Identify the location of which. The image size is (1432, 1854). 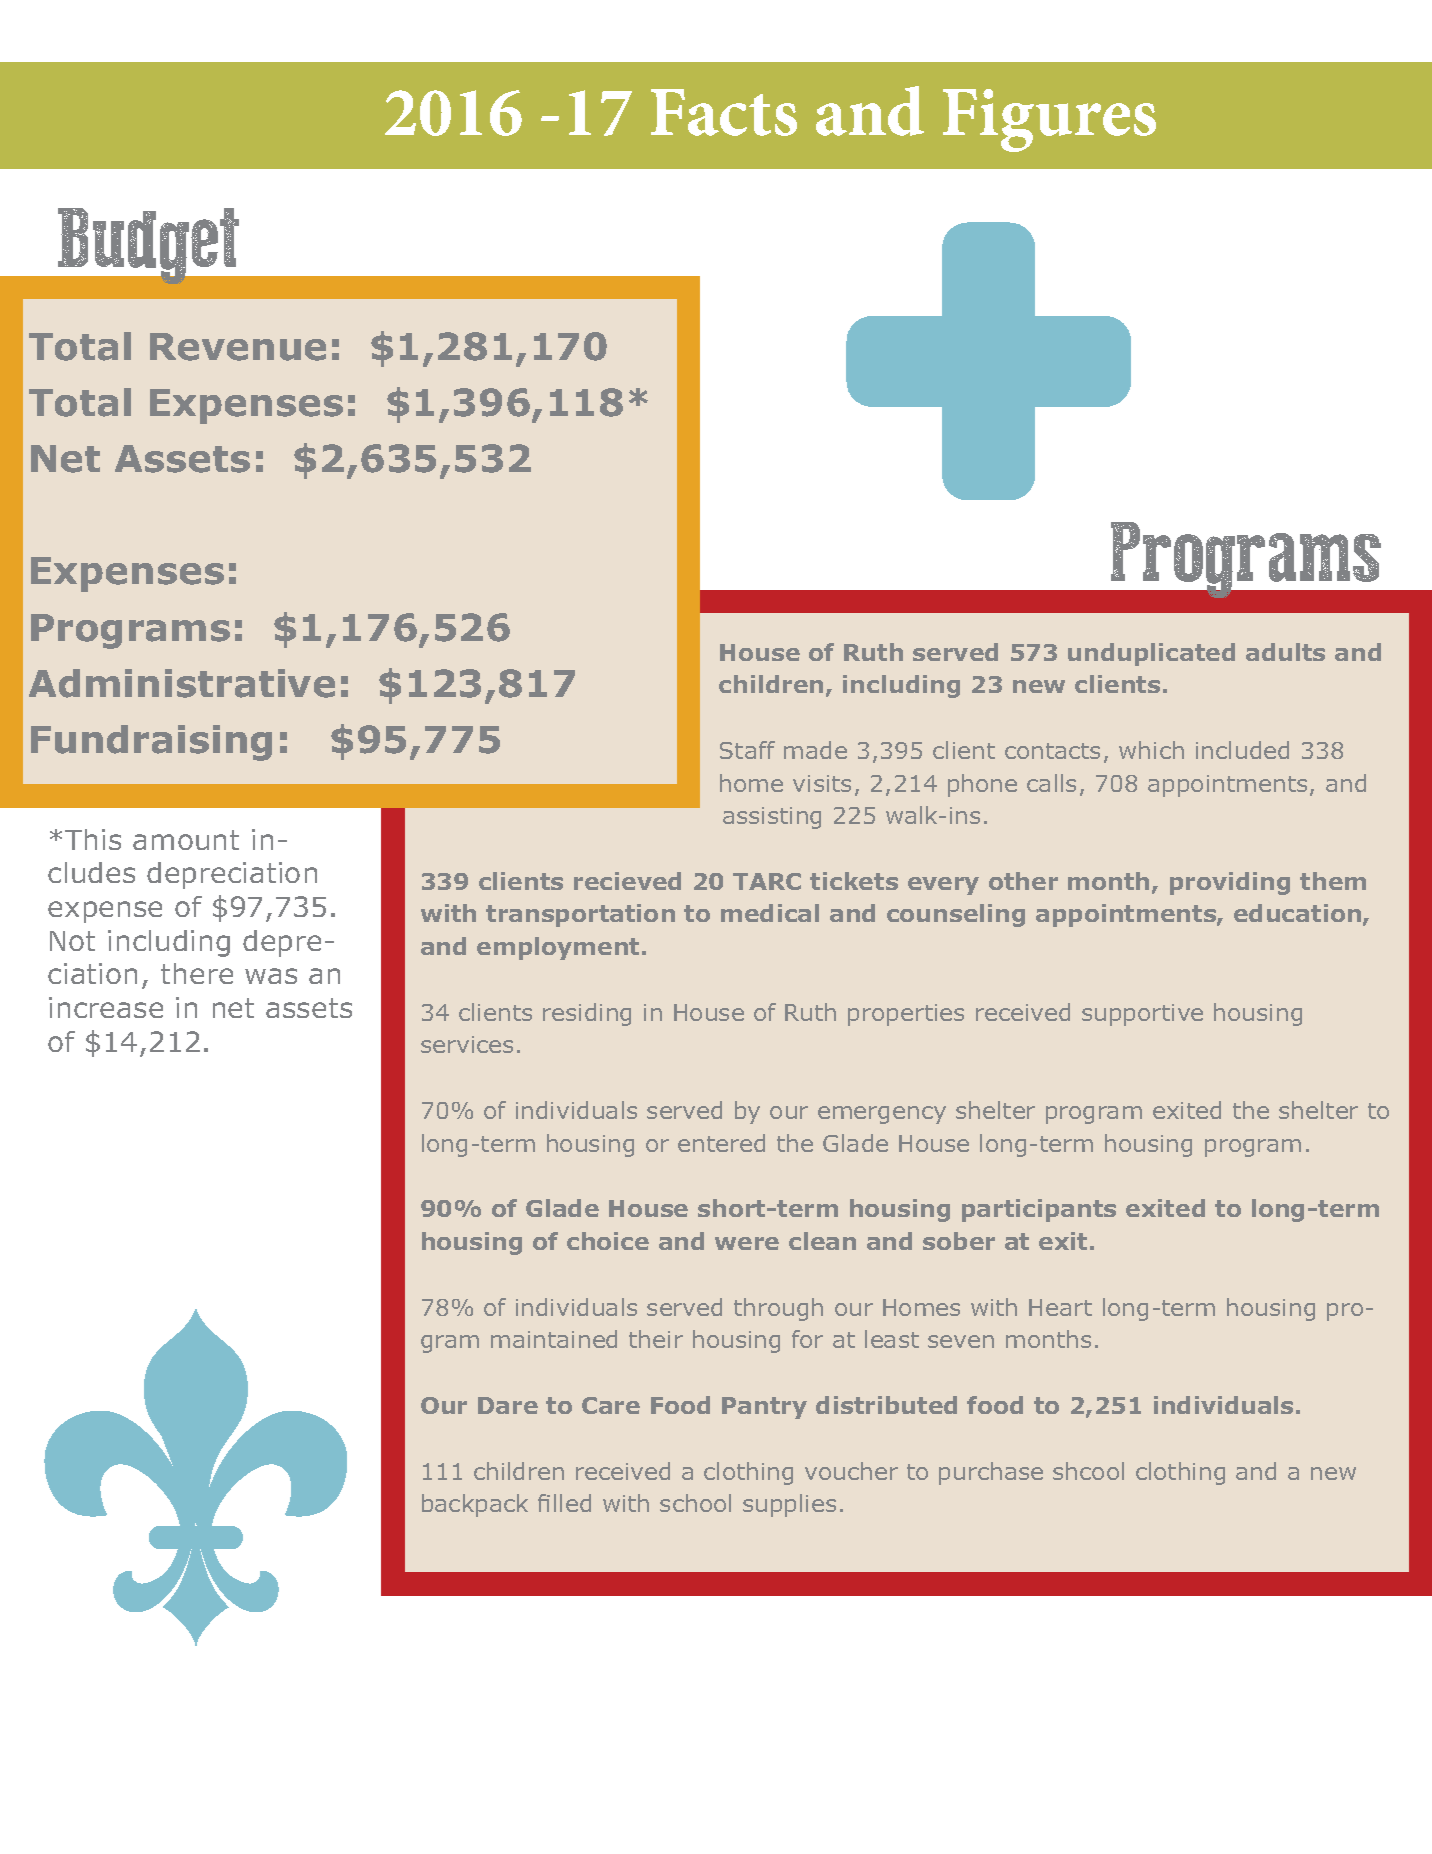
(1151, 750).
